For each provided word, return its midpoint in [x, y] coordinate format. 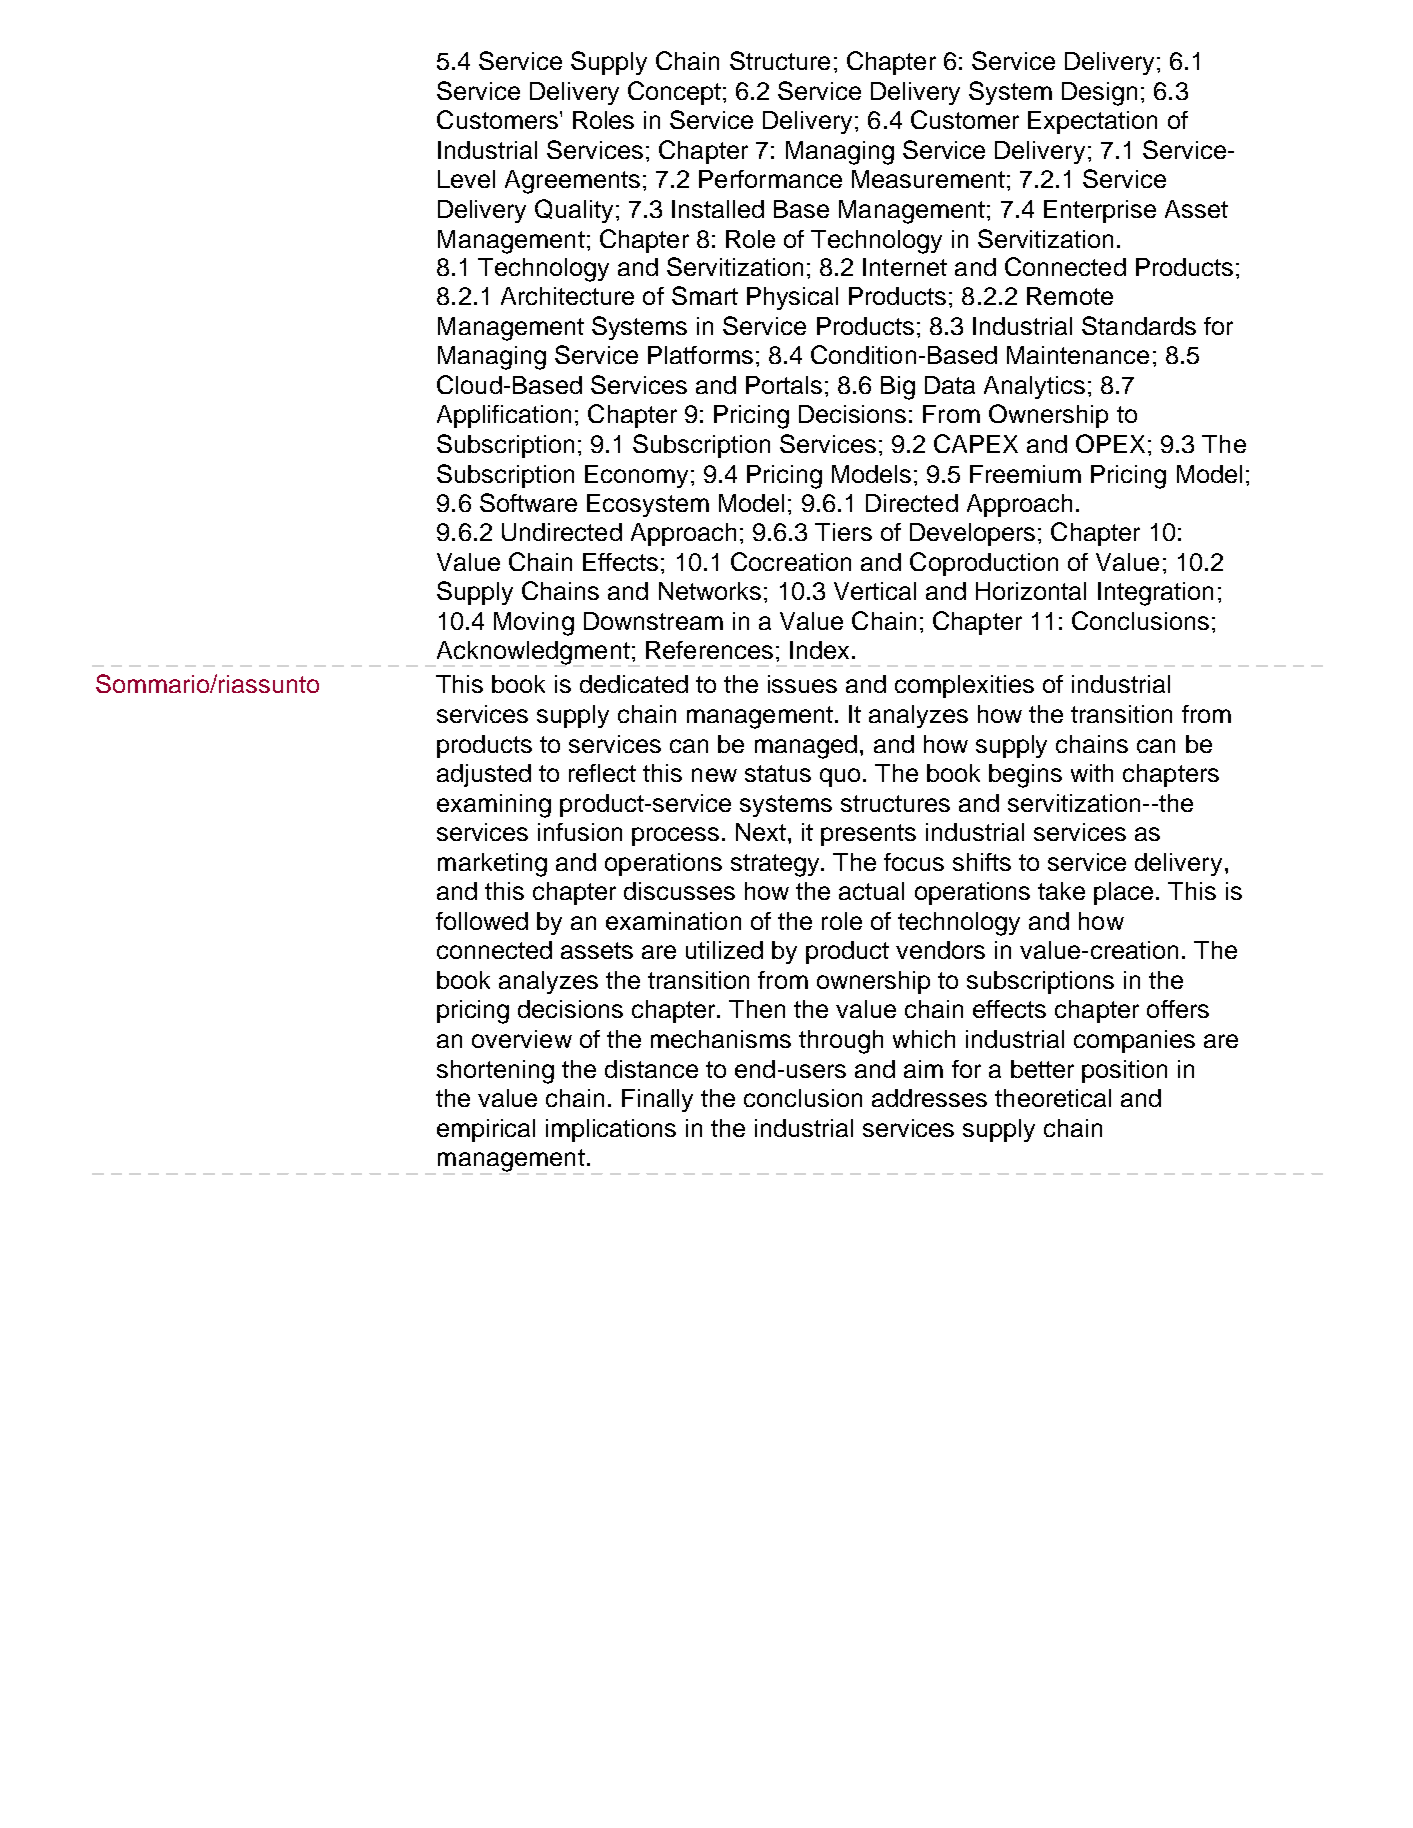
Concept [674, 93]
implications [611, 1130]
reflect [602, 773]
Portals [784, 385]
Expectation [1092, 122]
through [841, 1042]
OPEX [1110, 443]
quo [840, 777]
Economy [636, 476]
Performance [770, 179]
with [1092, 773]
